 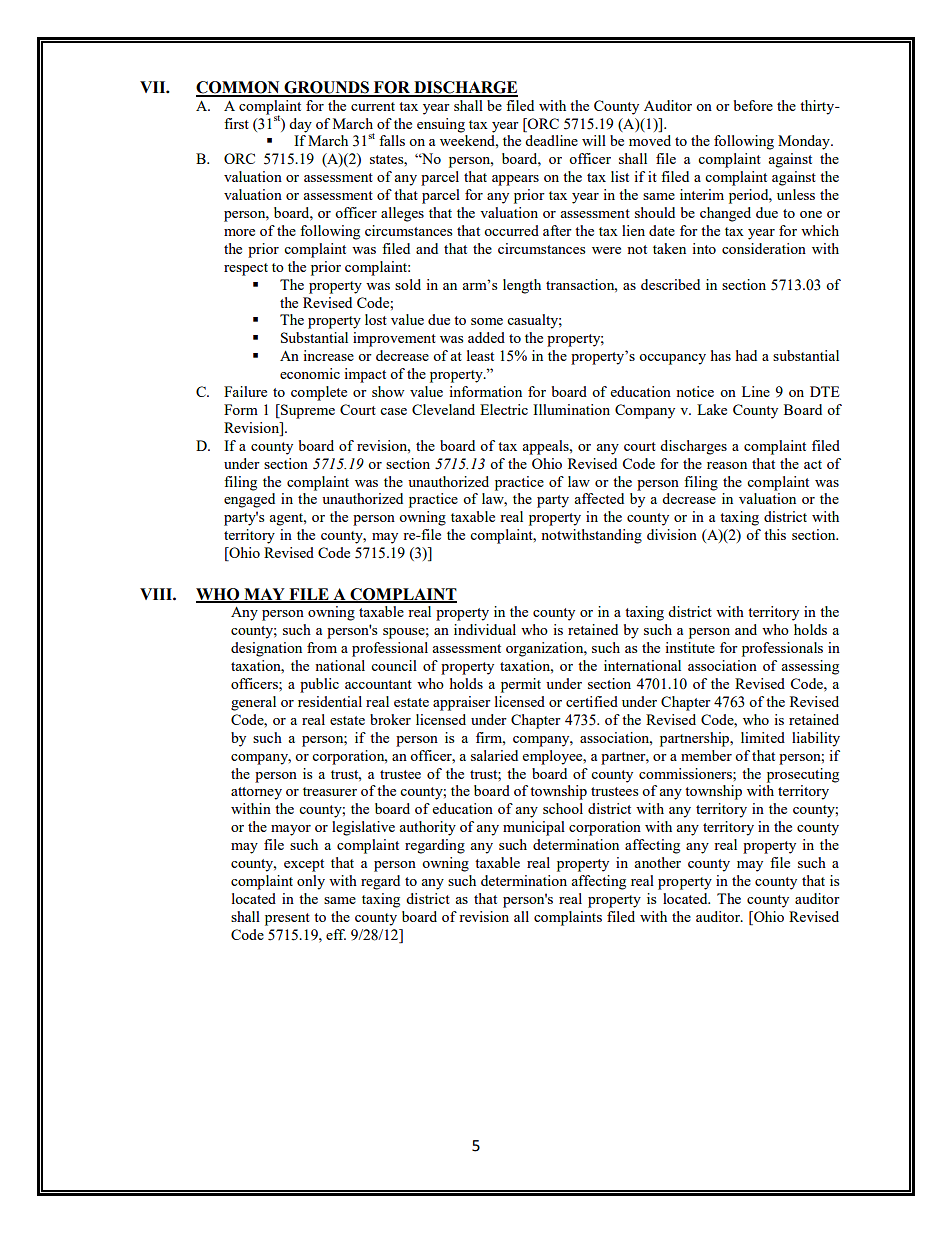 I want to click on will, so click(x=594, y=140).
